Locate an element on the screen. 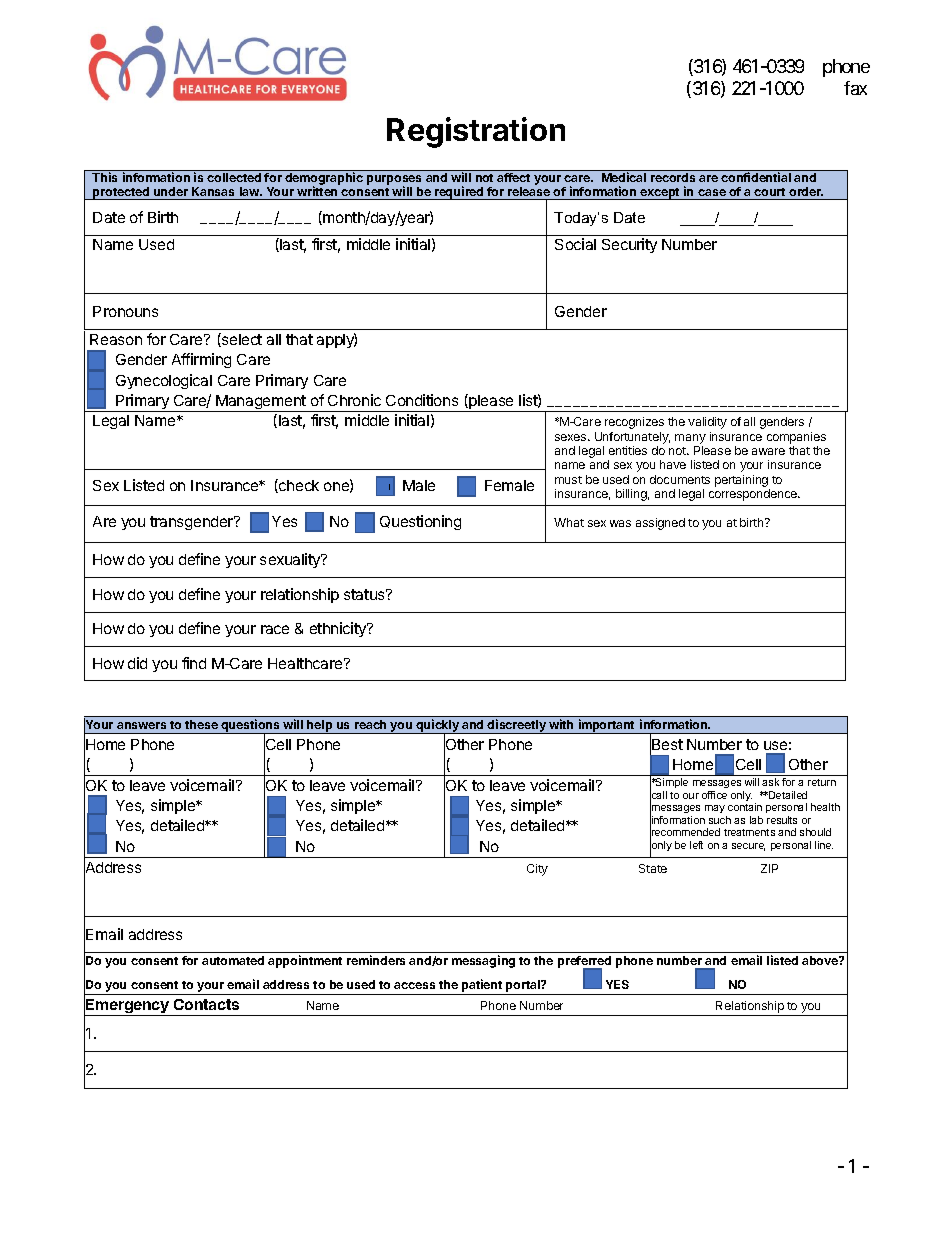 This screenshot has height=1233, width=952. aware is located at coordinates (768, 451).
